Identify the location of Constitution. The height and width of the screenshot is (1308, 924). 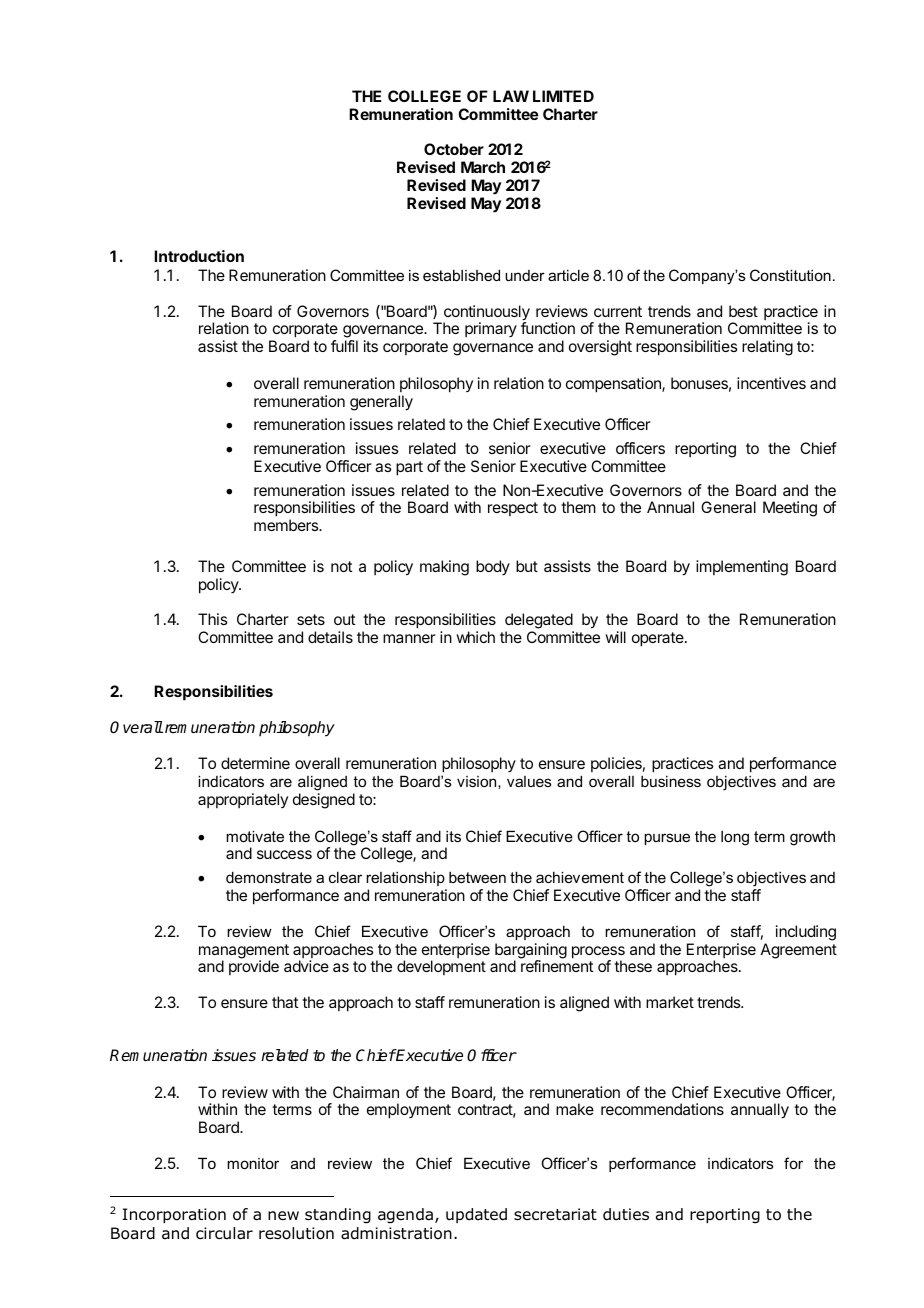
(790, 275).
